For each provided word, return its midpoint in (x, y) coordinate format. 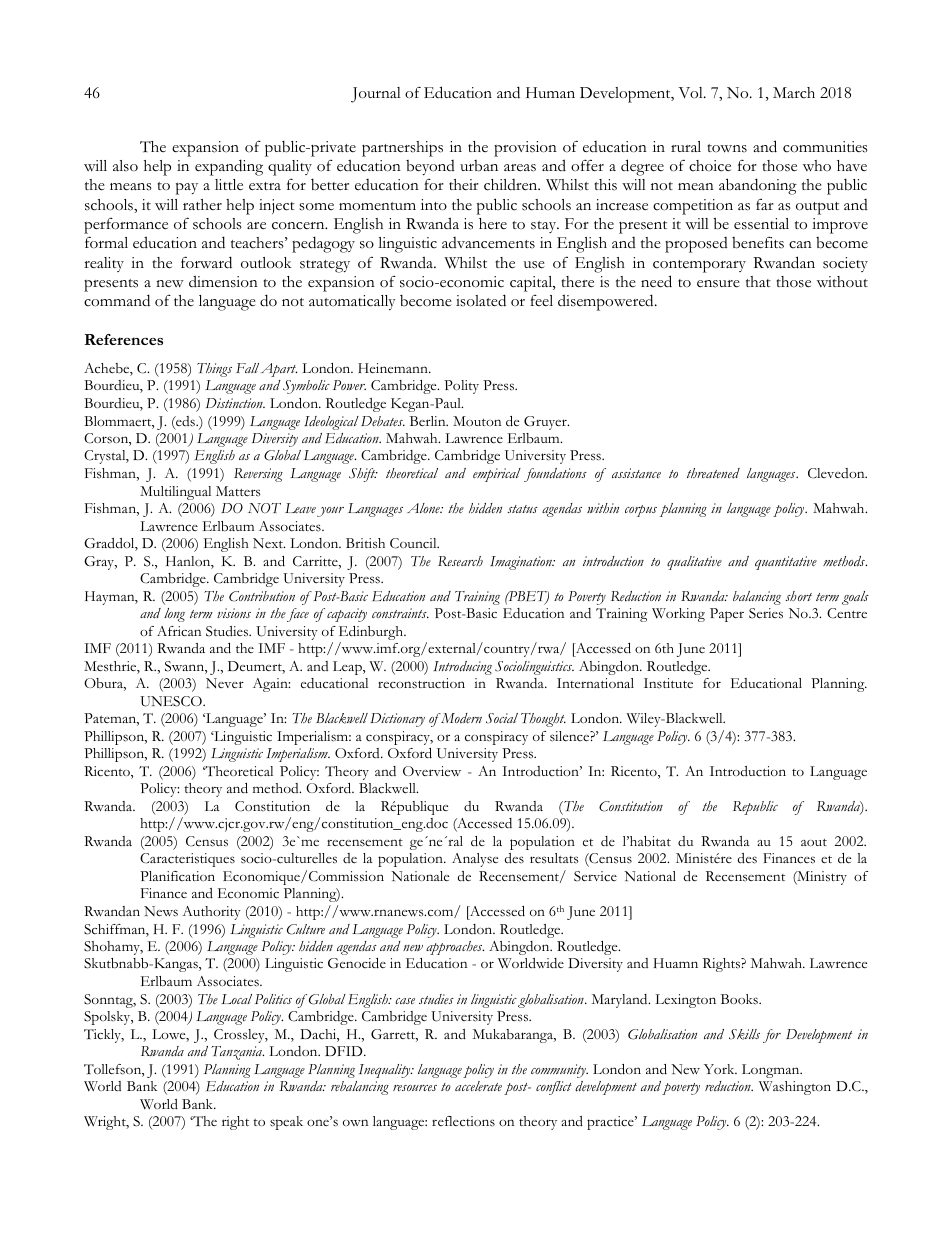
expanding (229, 167)
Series (766, 613)
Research (460, 561)
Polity (461, 387)
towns (727, 148)
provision (525, 149)
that (758, 281)
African (179, 631)
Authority (211, 913)
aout (814, 842)
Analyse (475, 860)
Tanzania (237, 1053)
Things (214, 370)
